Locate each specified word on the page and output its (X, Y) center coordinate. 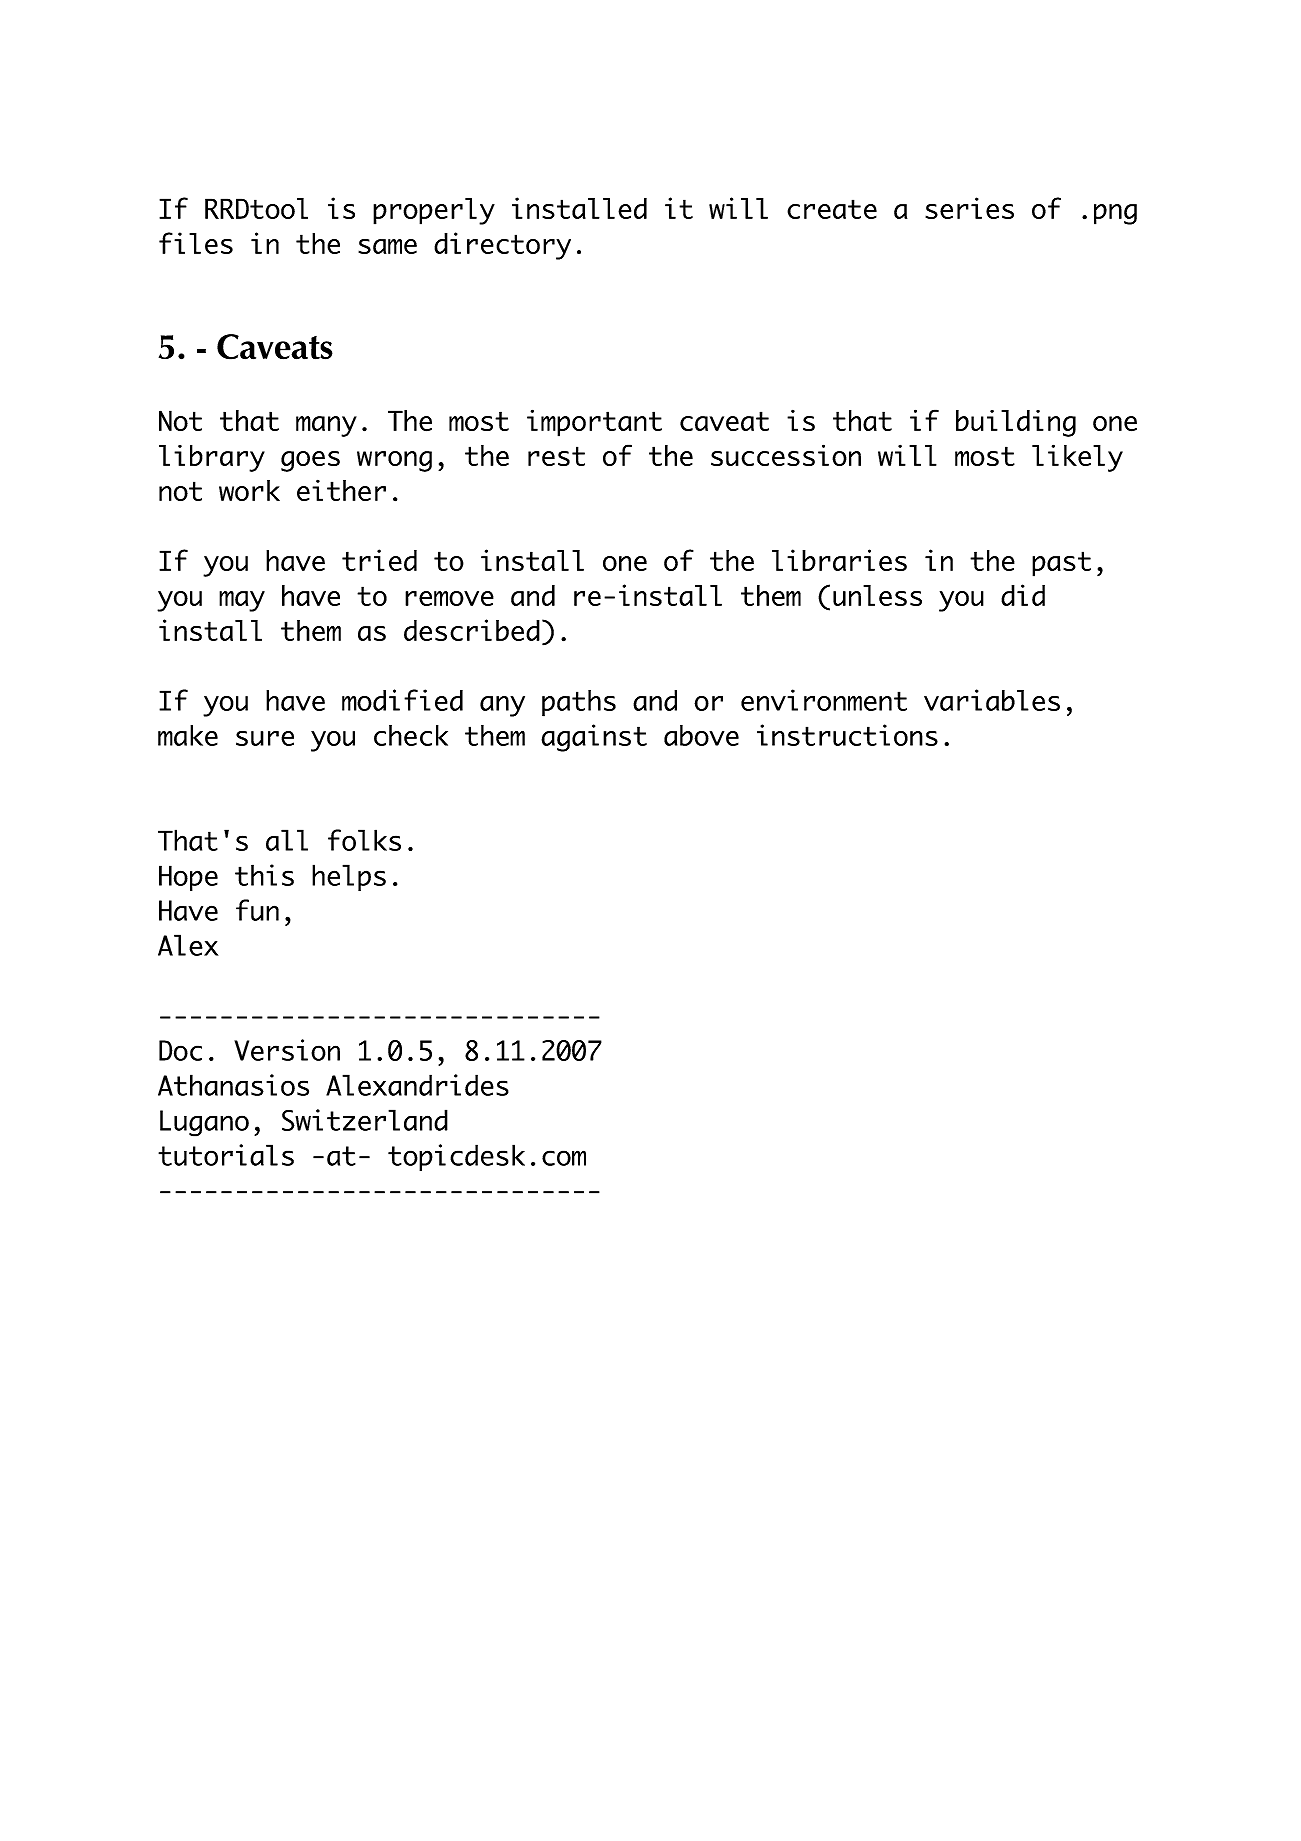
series (969, 208)
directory (502, 246)
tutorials (226, 1155)
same (387, 246)
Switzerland (365, 1120)
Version (287, 1050)
